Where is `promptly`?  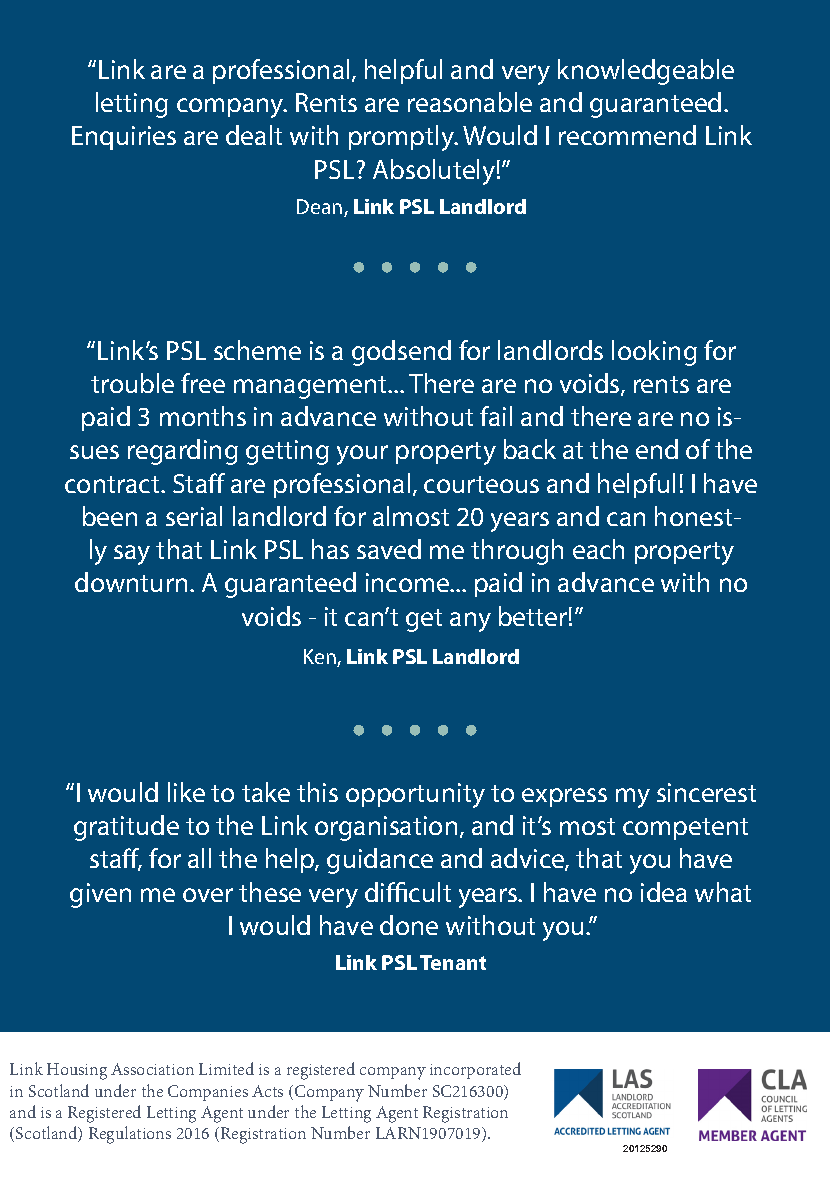
promptly is located at coordinates (403, 138).
